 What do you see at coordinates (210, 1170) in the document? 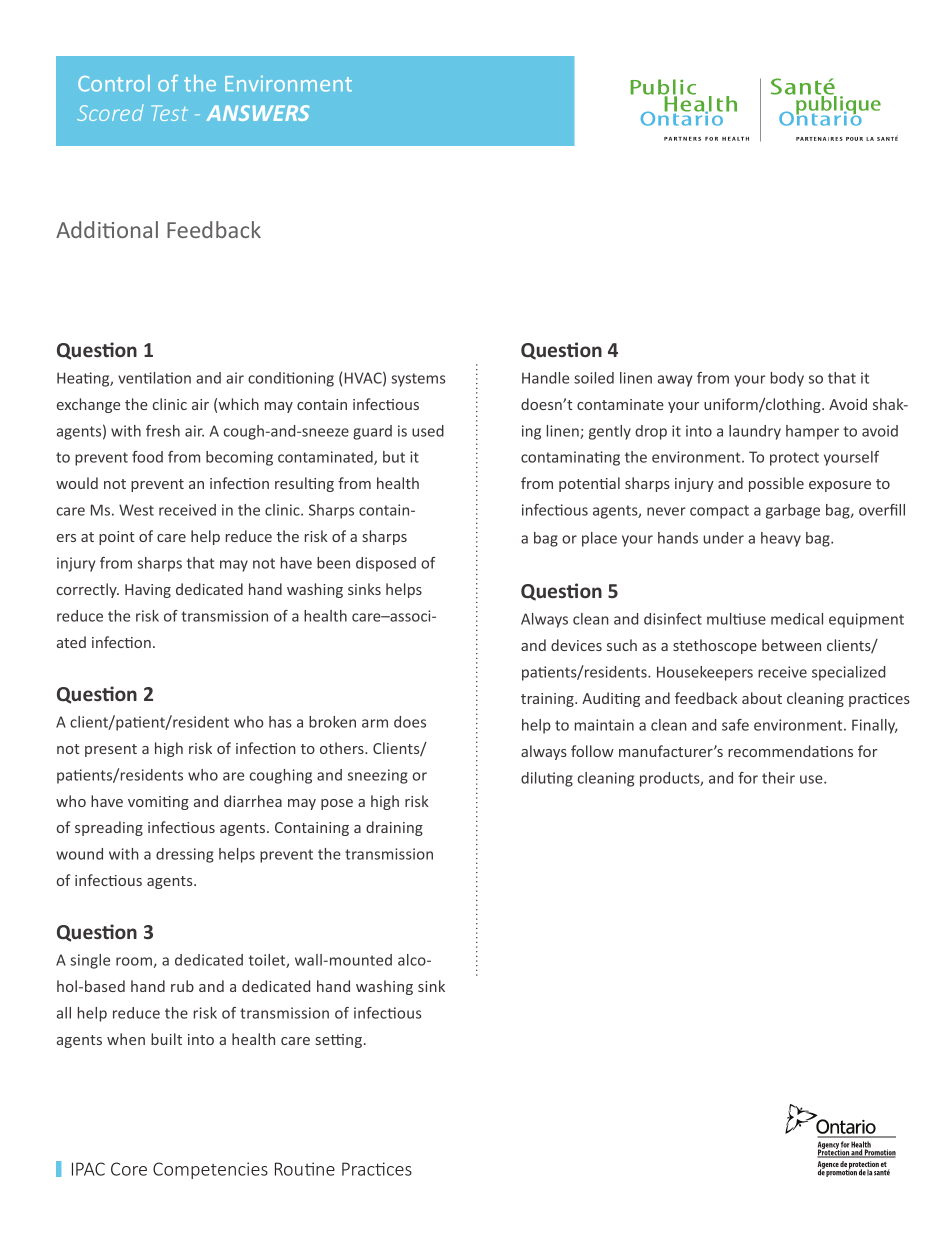
I see `Competencies` at bounding box center [210, 1170].
